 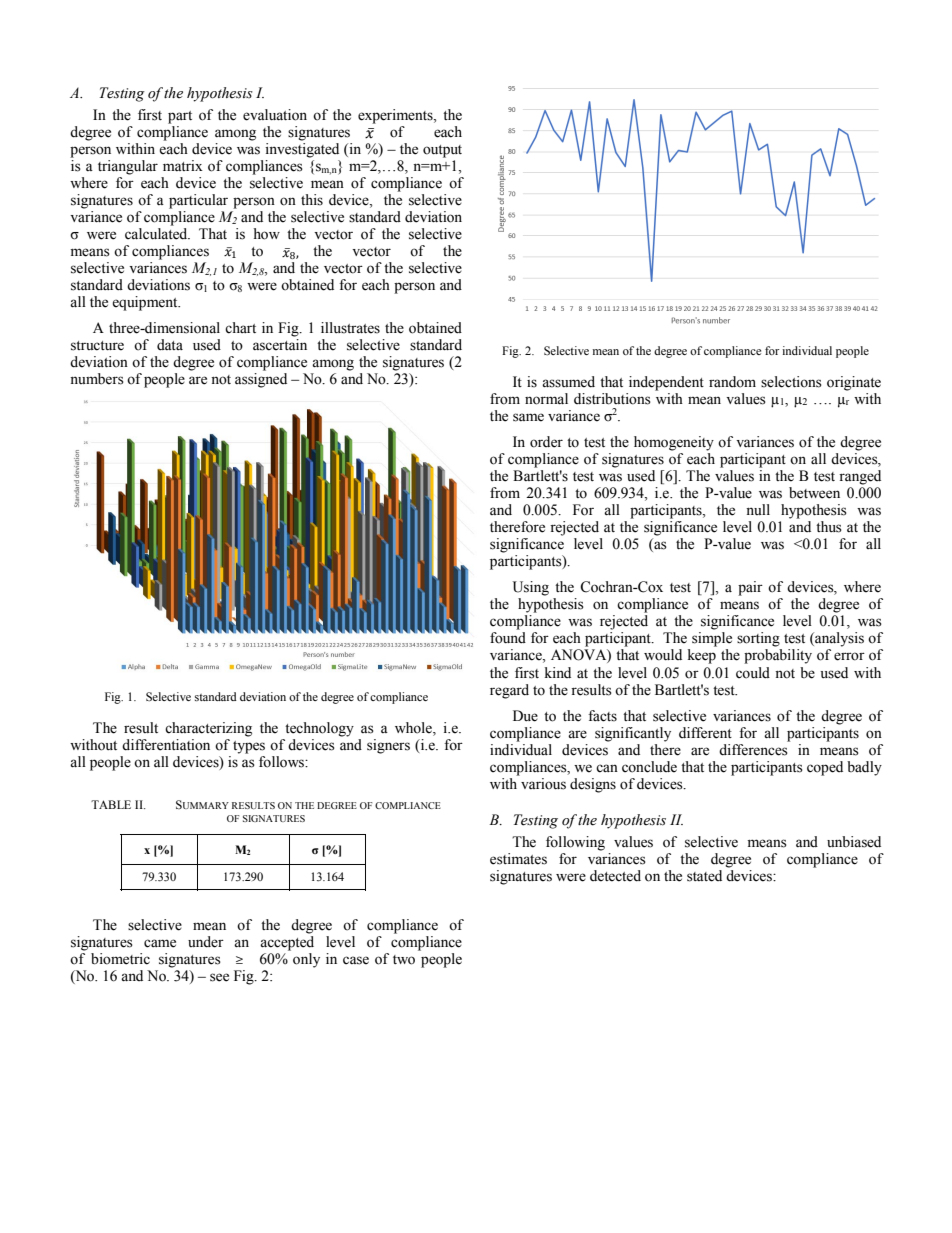 What do you see at coordinates (704, 876) in the screenshot?
I see `stated` at bounding box center [704, 876].
